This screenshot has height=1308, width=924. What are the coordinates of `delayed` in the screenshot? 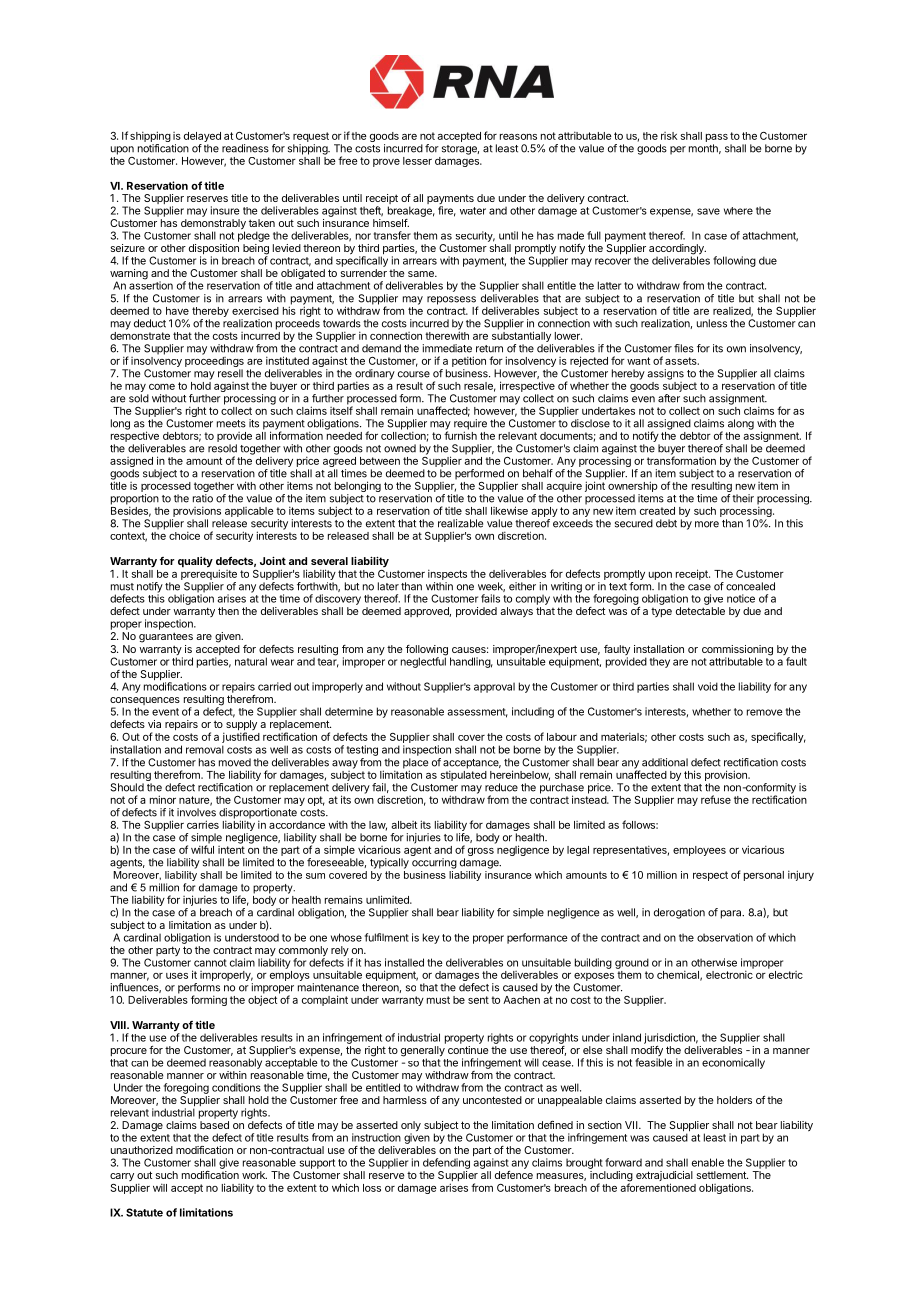 It's located at (202, 137).
